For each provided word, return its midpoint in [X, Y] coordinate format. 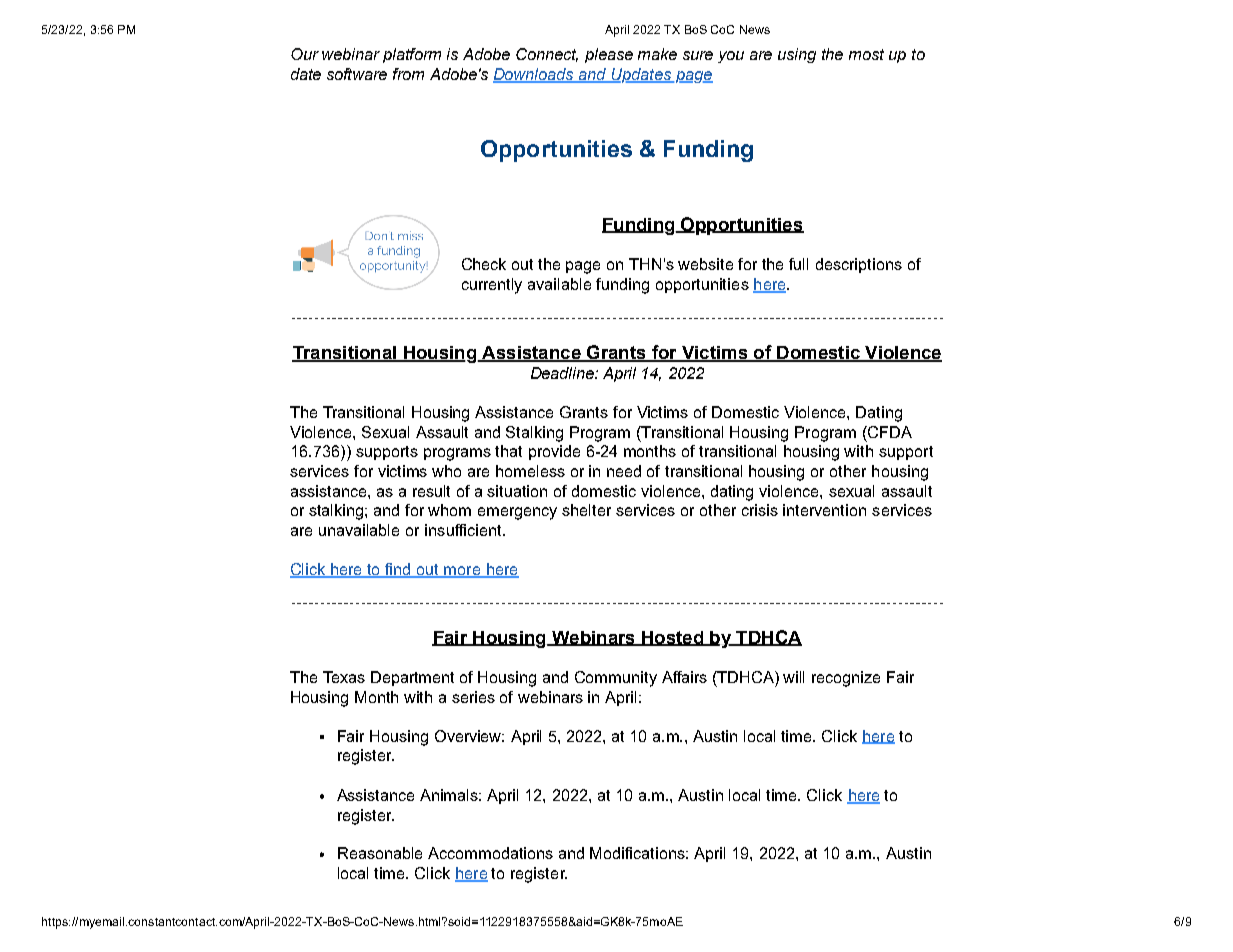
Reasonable [380, 853]
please [609, 55]
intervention [824, 510]
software [357, 74]
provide [554, 452]
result [431, 491]
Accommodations [490, 853]
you [731, 57]
